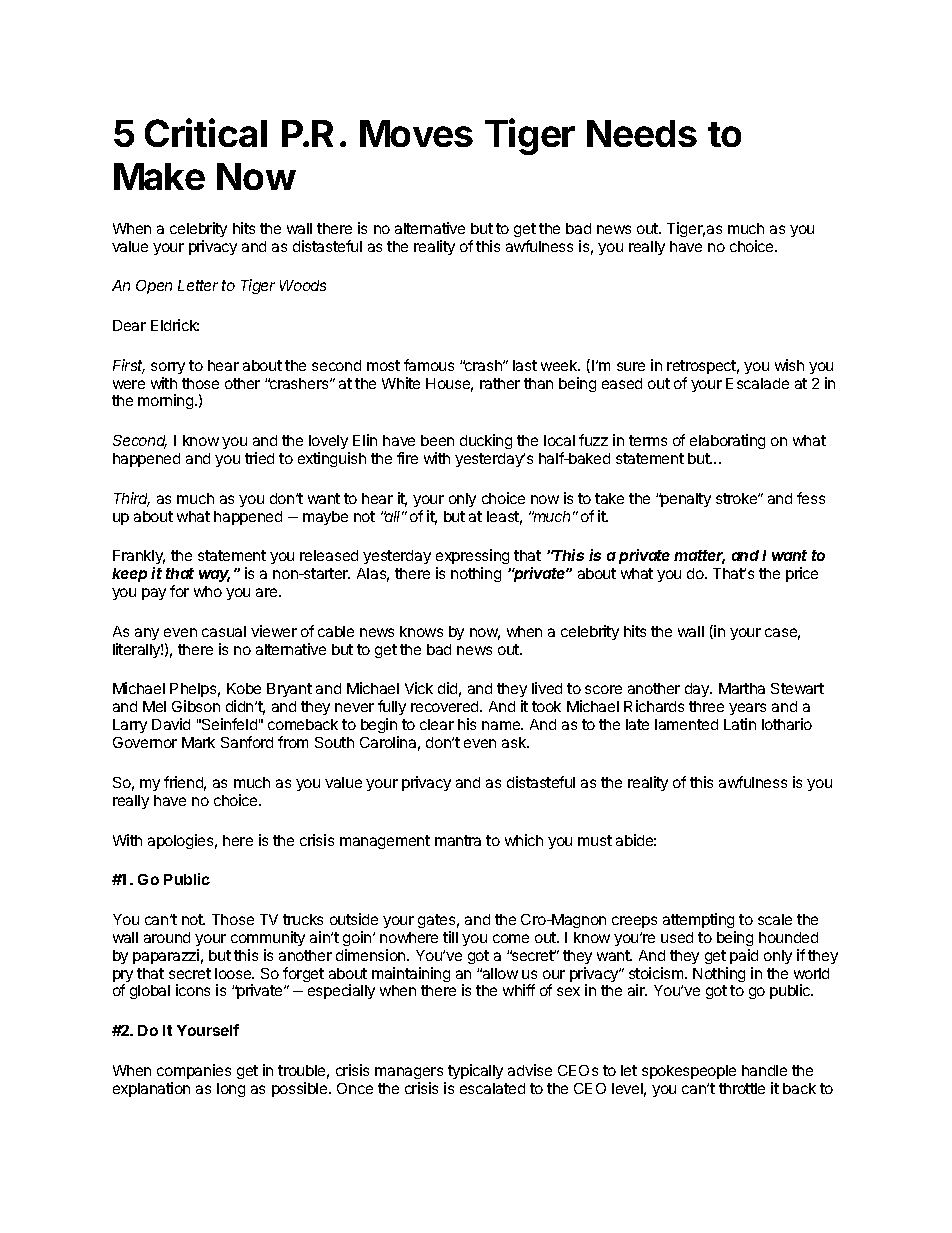  What do you see at coordinates (194, 1071) in the document?
I see `companies` at bounding box center [194, 1071].
